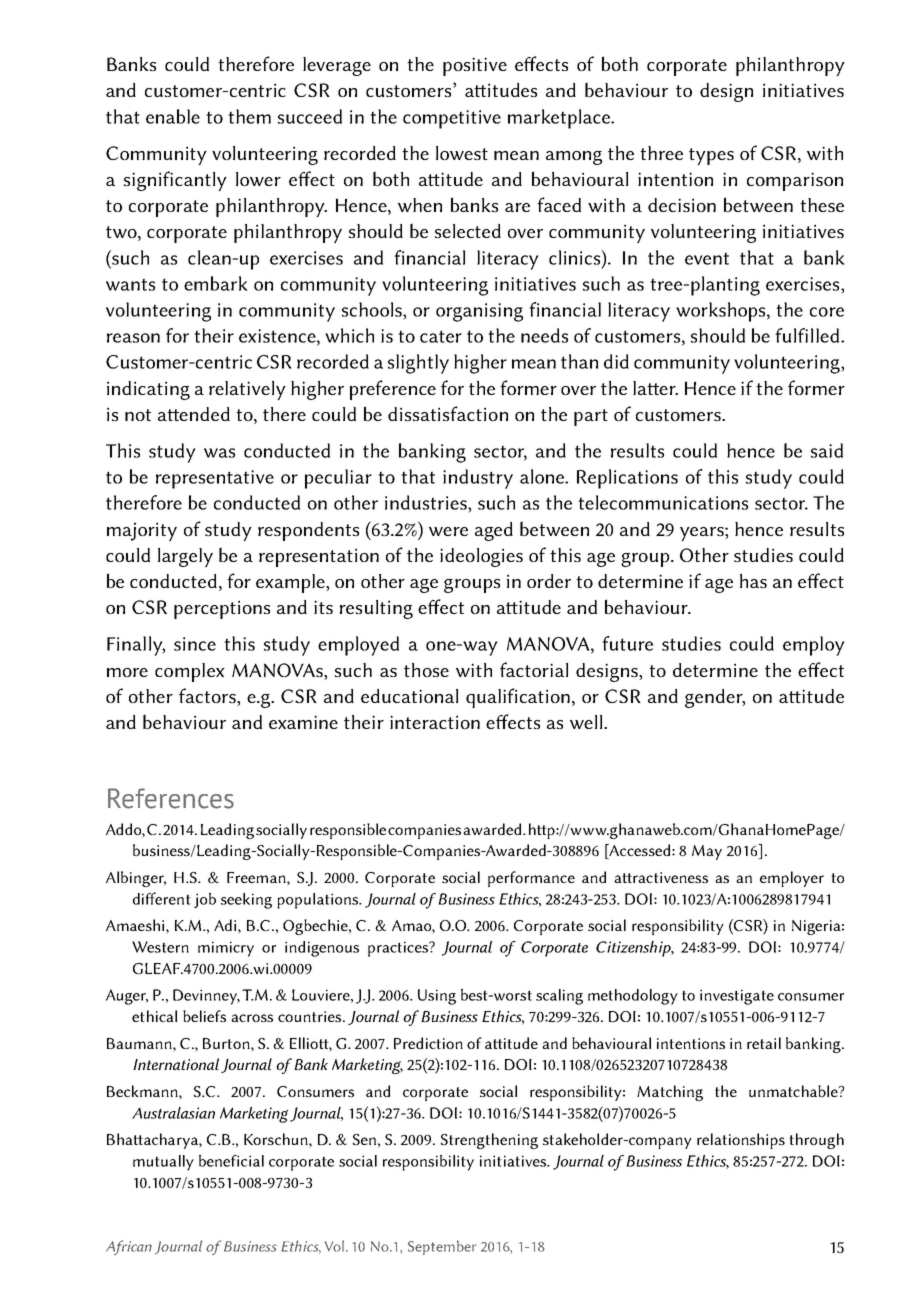  I want to click on organising, so click(479, 312).
